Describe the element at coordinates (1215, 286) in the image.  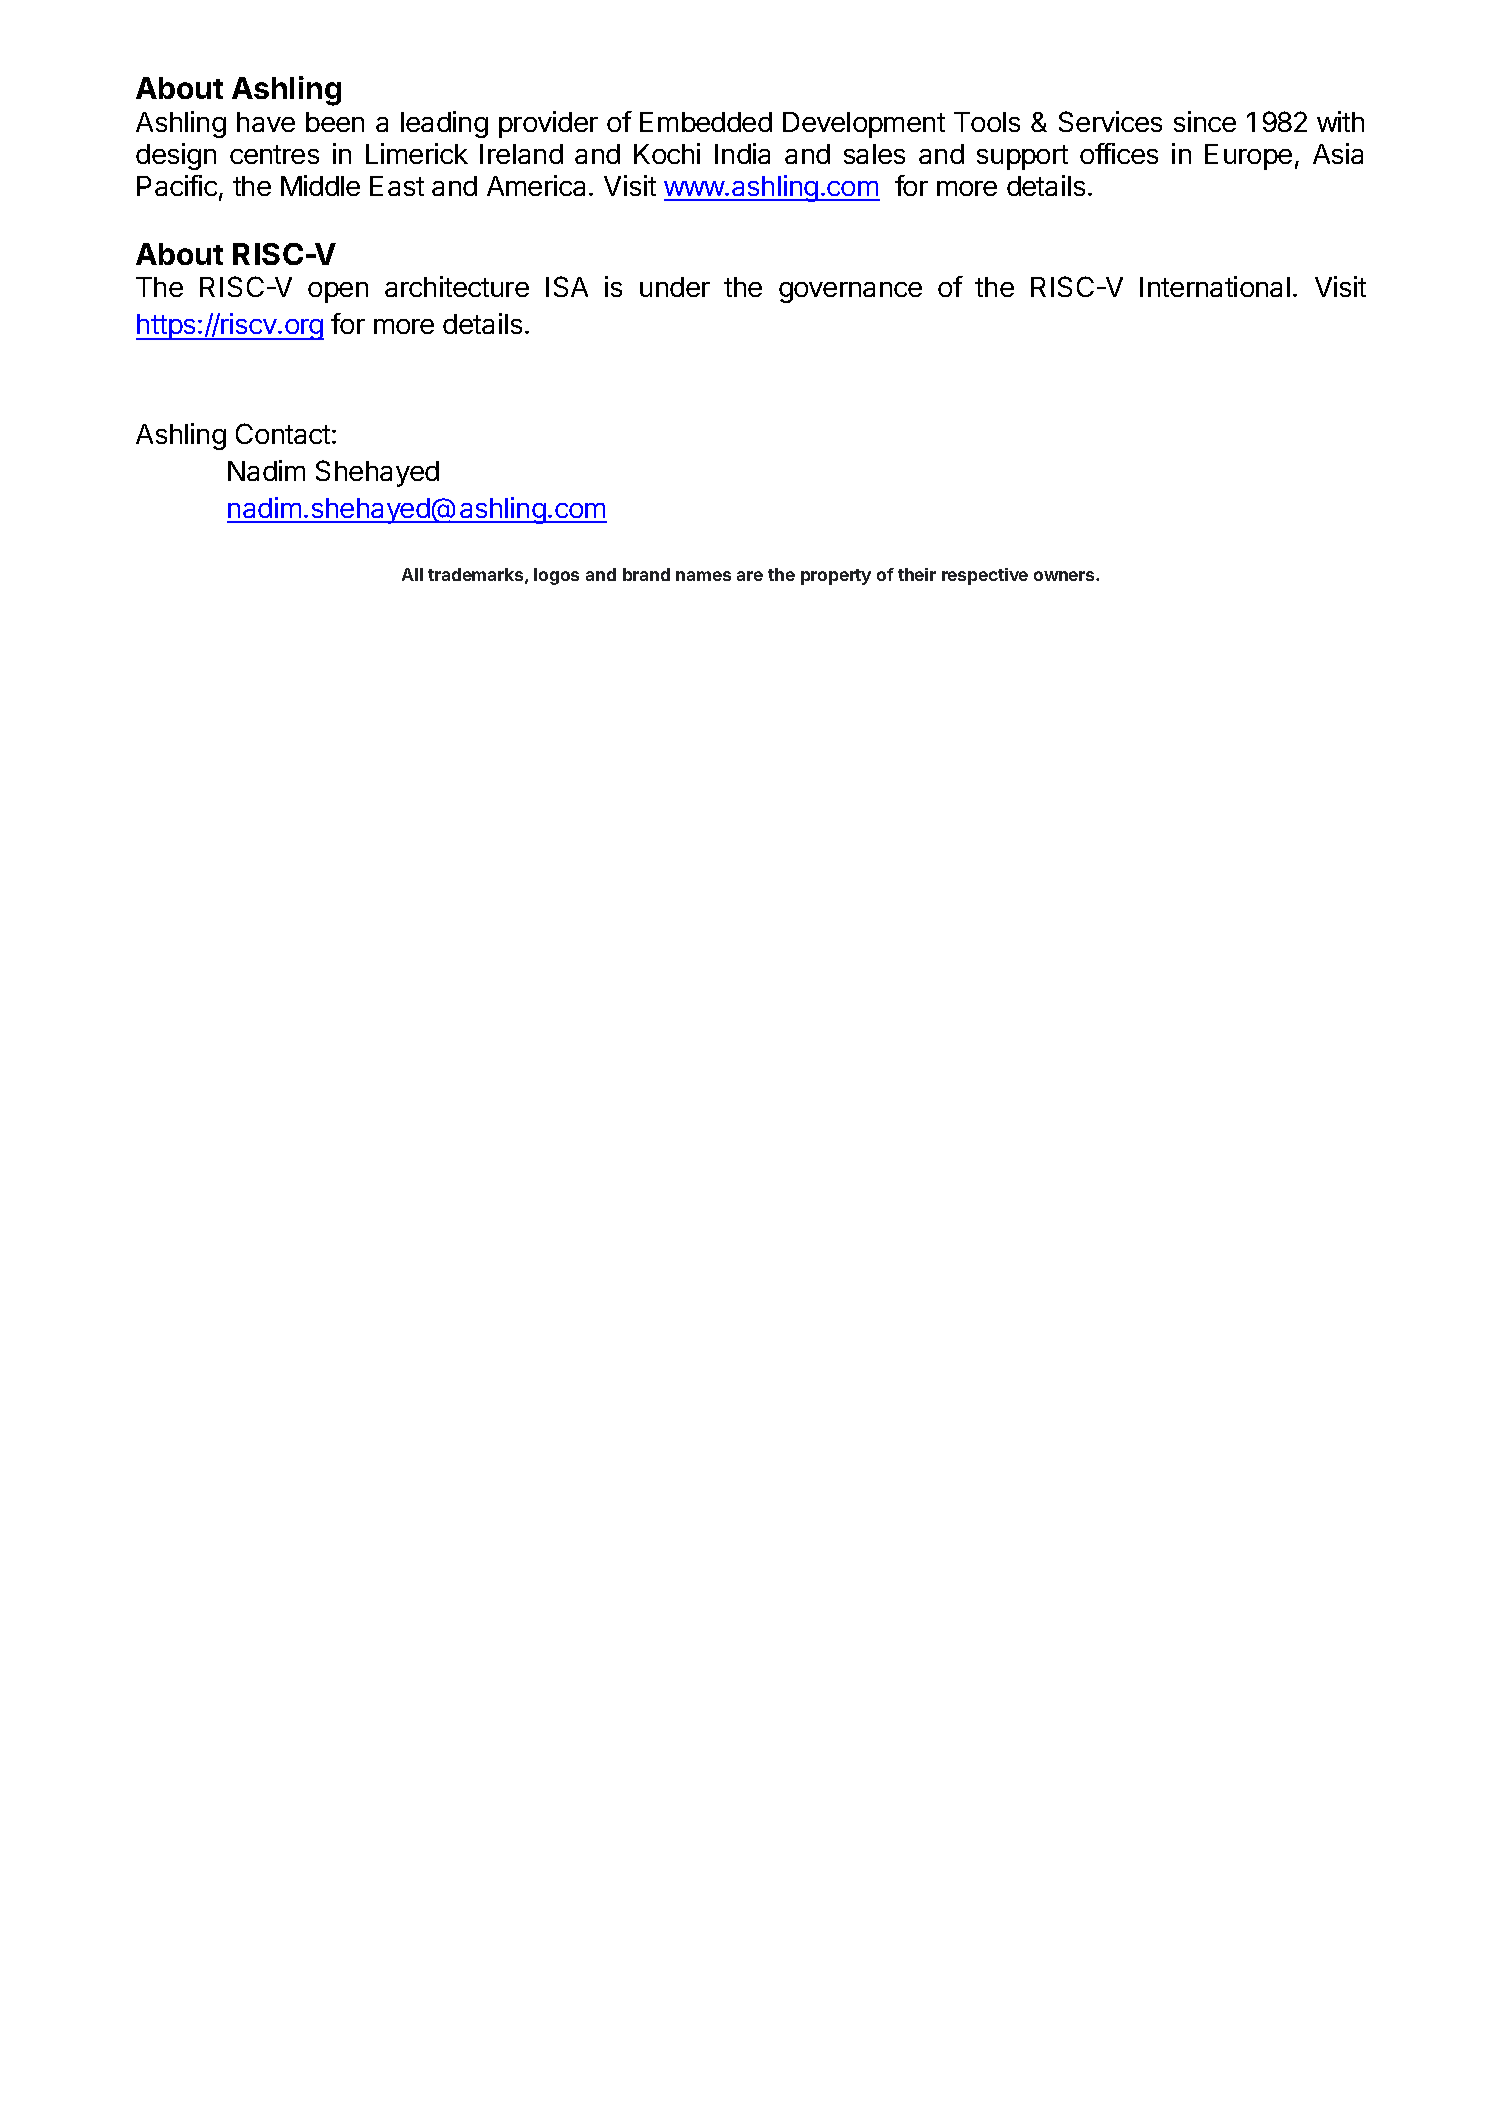
I see `International` at that location.
